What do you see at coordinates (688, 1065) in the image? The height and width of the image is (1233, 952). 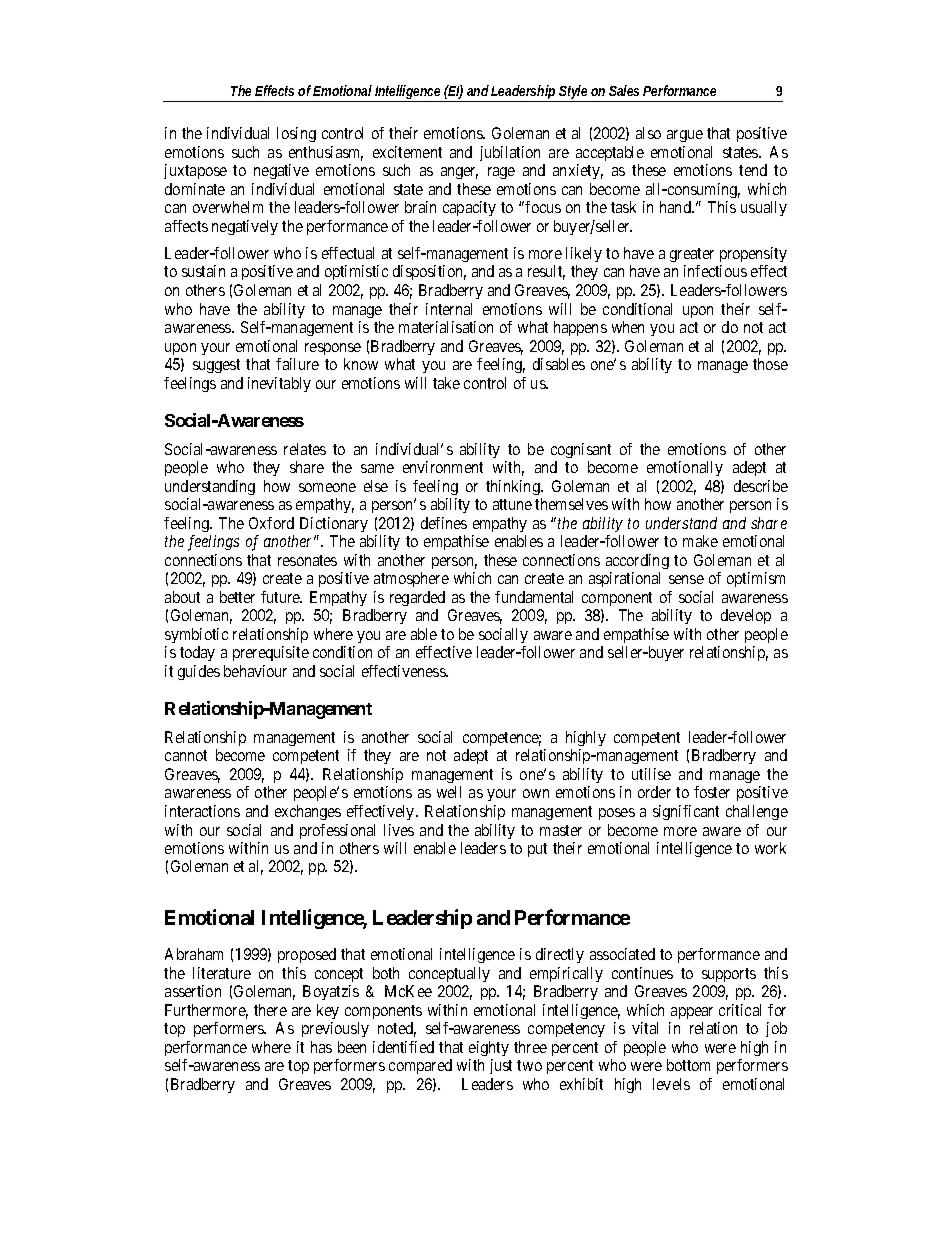 I see `bottom` at bounding box center [688, 1065].
